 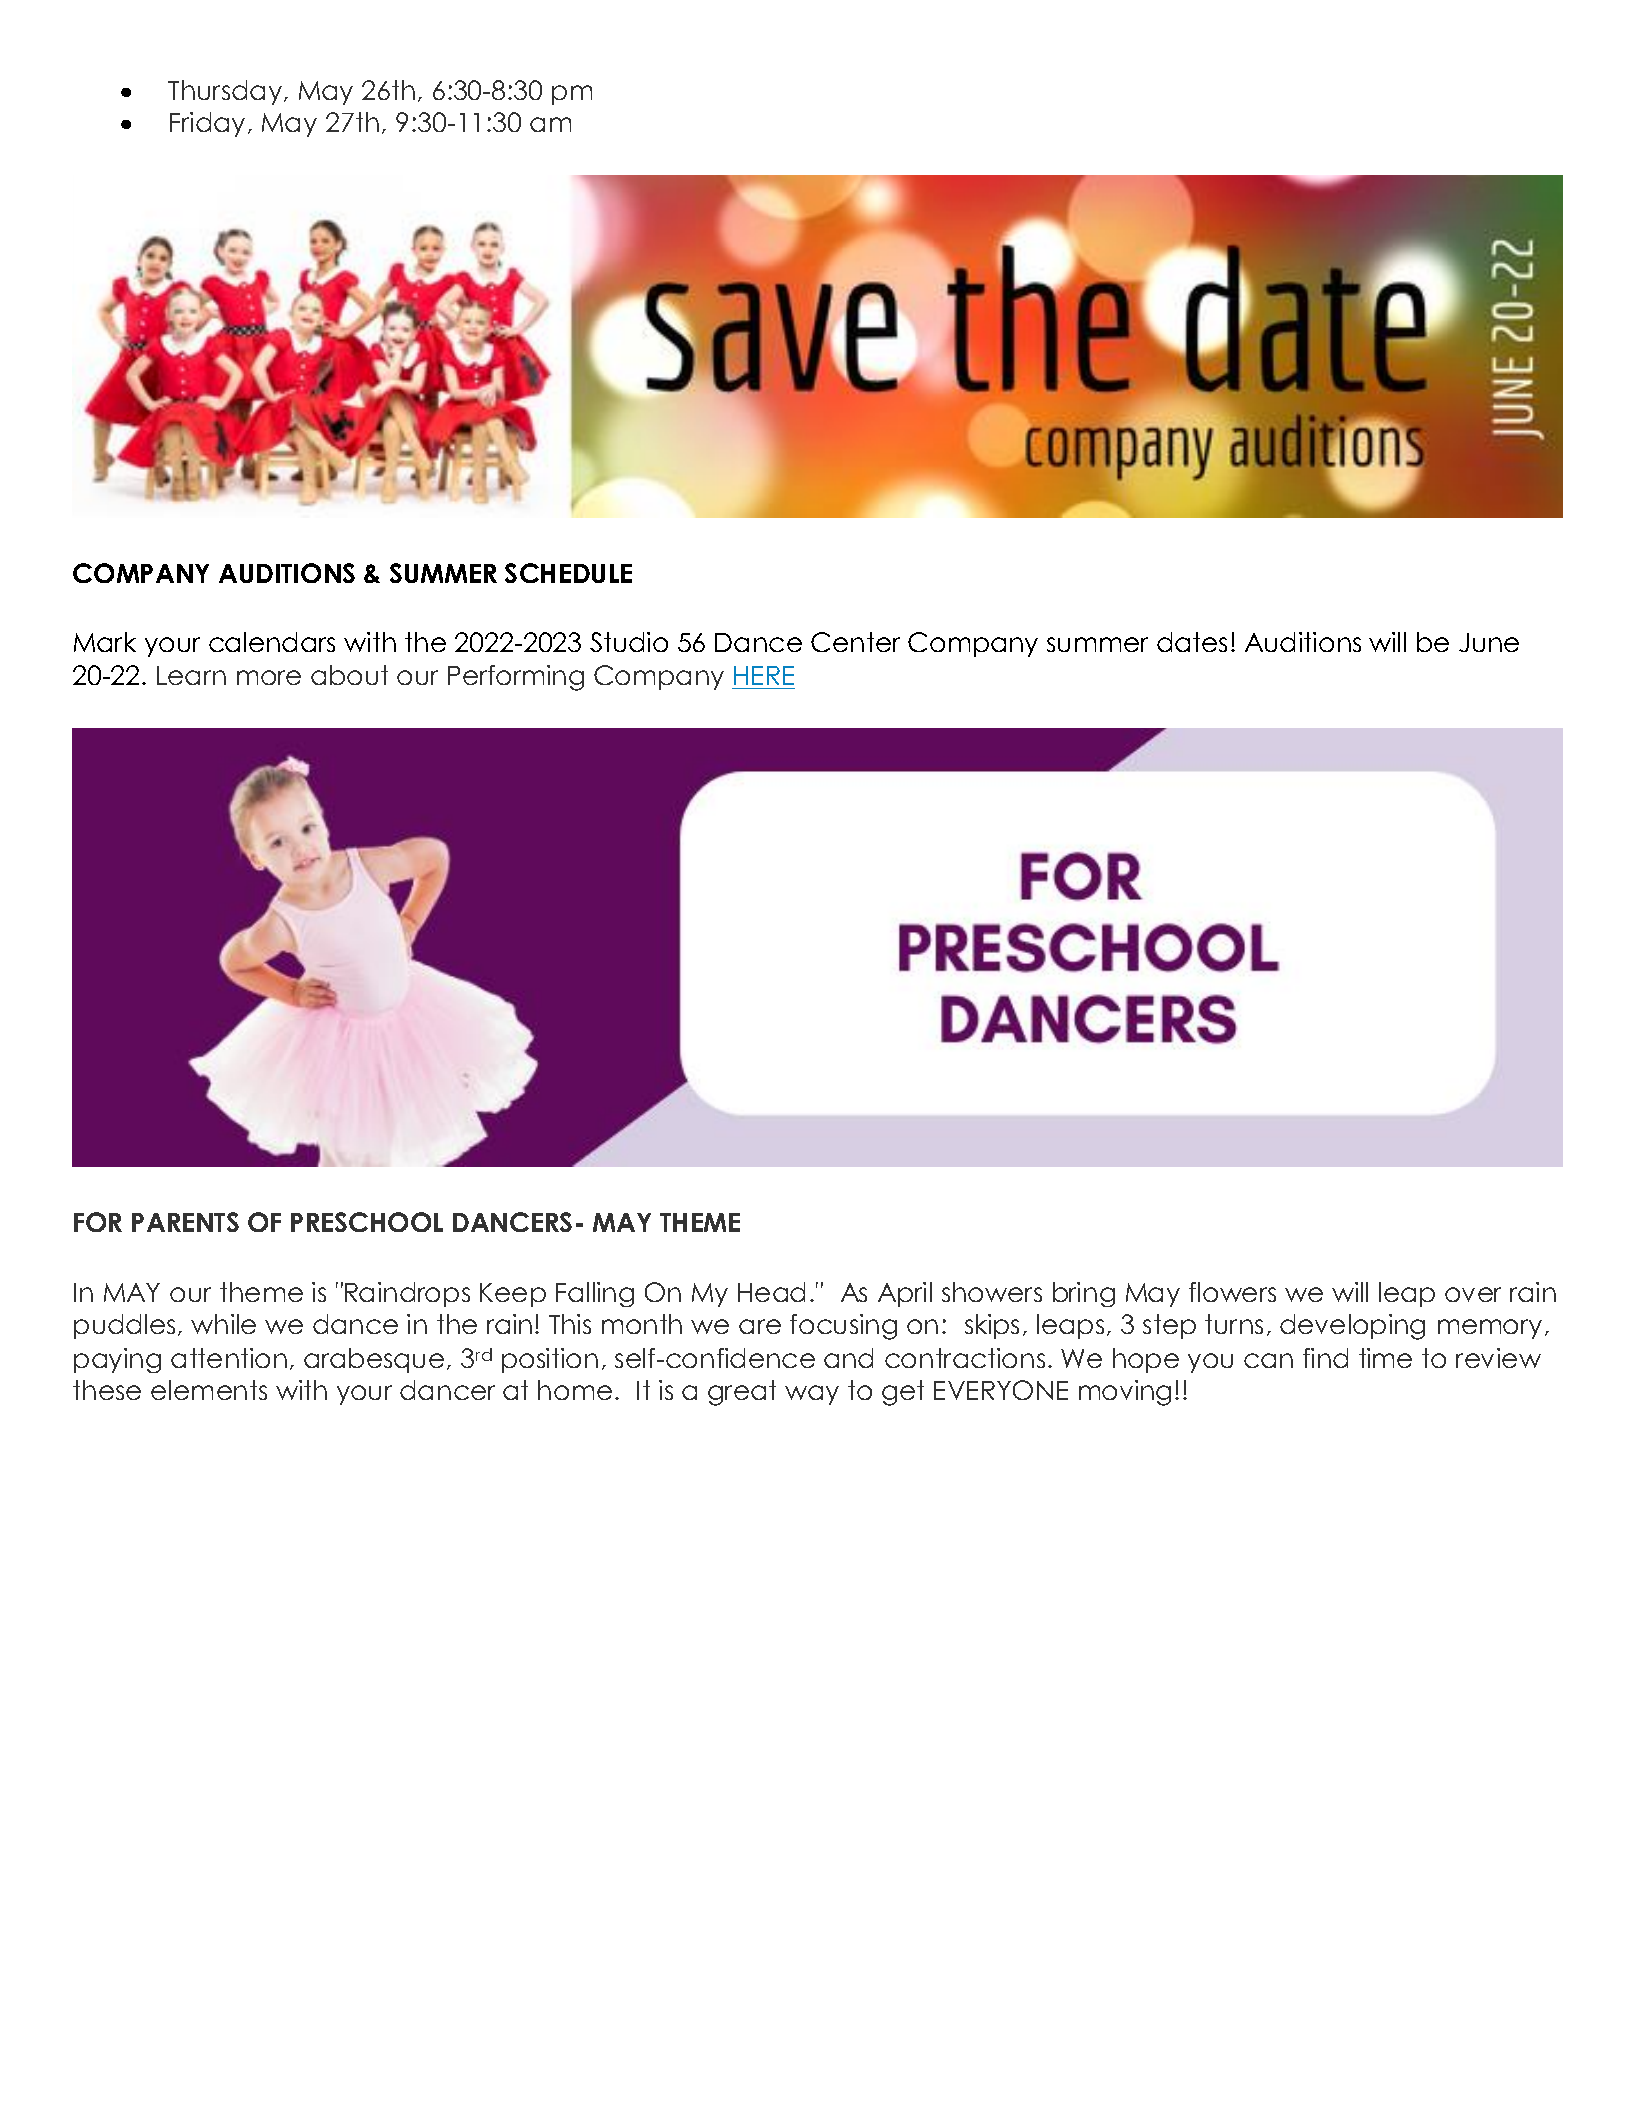 I want to click on dates, so click(x=1192, y=642).
